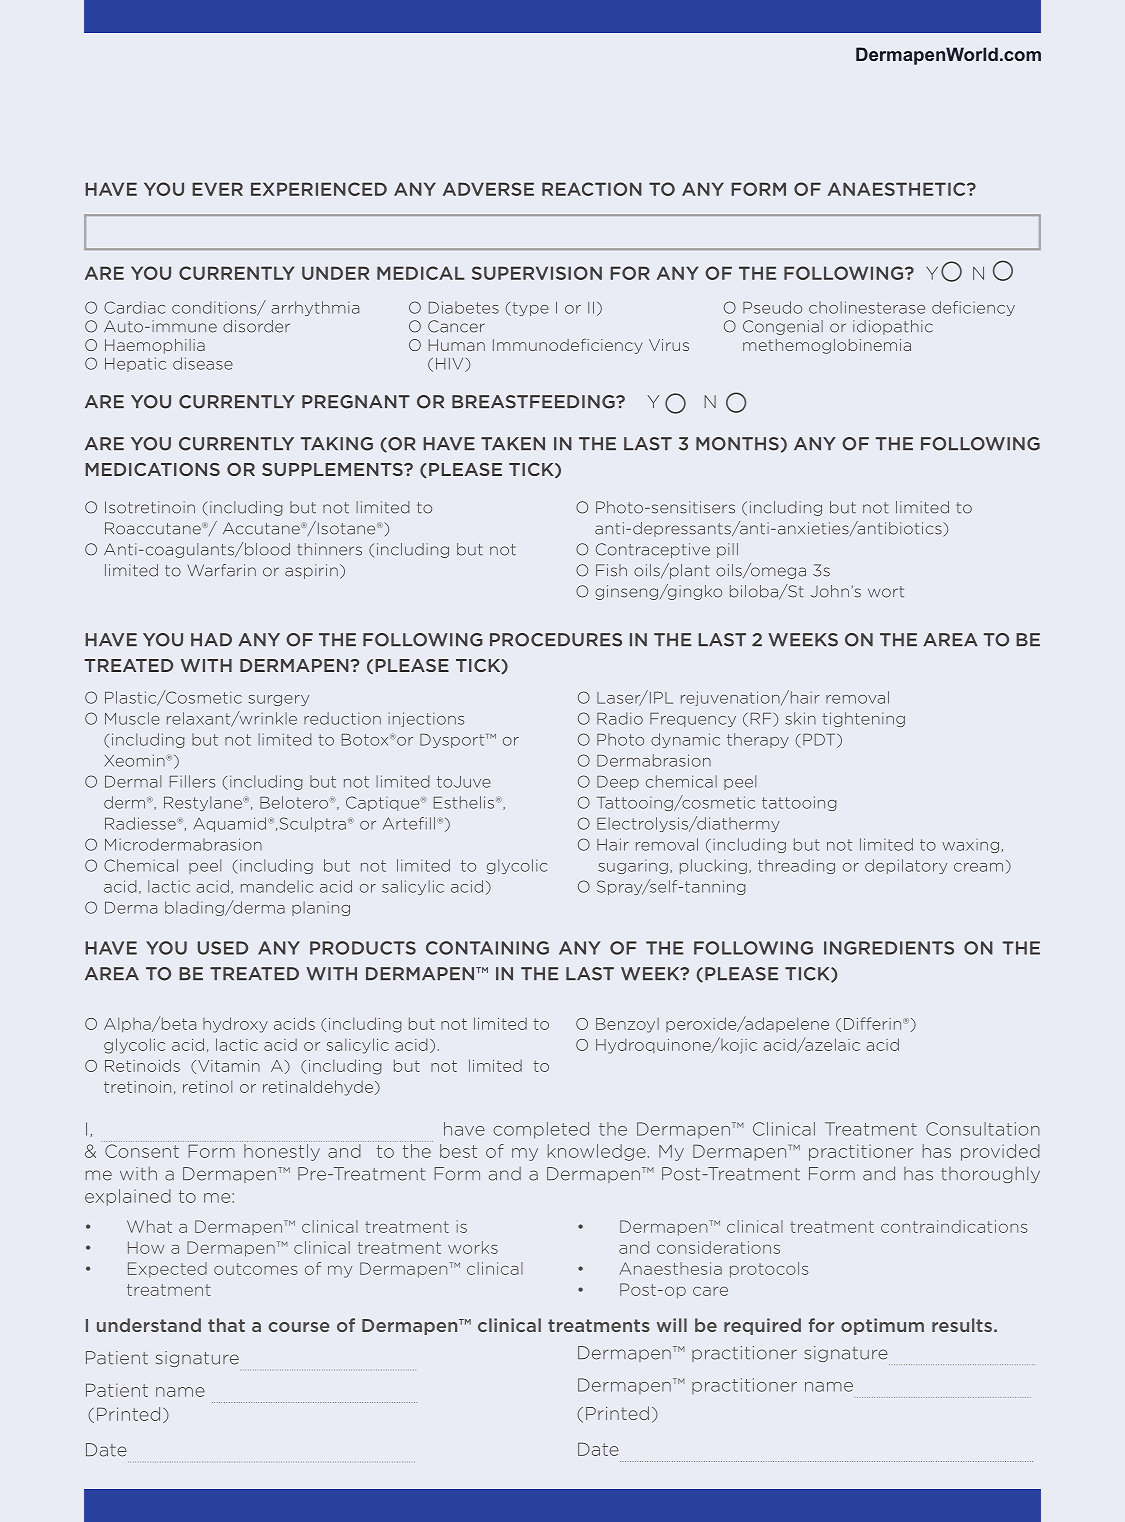 This screenshot has height=1522, width=1125. What do you see at coordinates (898, 189) in the screenshot?
I see `ANAESTHETIC` at bounding box center [898, 189].
